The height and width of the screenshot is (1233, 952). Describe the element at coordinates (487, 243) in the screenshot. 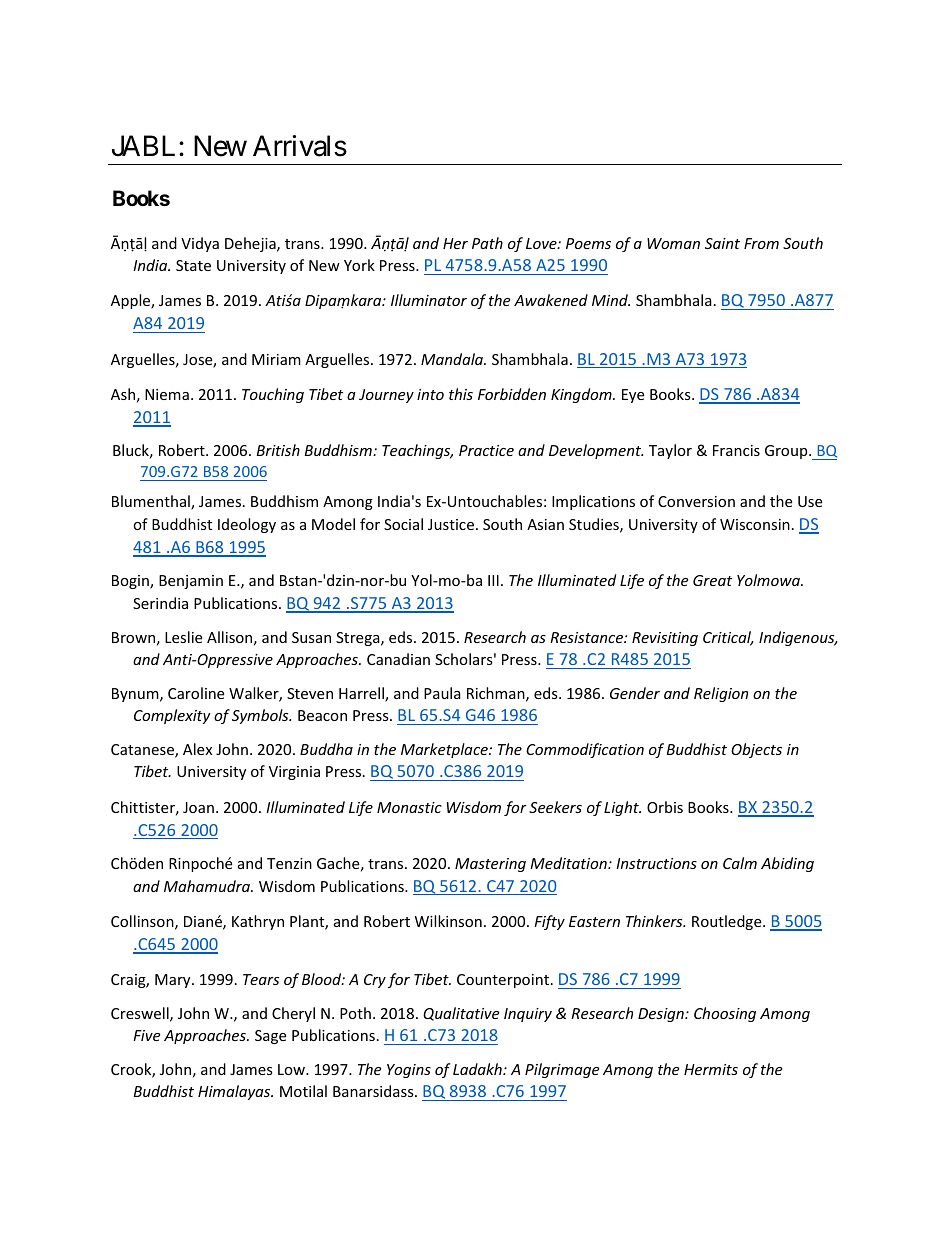

I see `Path` at that location.
